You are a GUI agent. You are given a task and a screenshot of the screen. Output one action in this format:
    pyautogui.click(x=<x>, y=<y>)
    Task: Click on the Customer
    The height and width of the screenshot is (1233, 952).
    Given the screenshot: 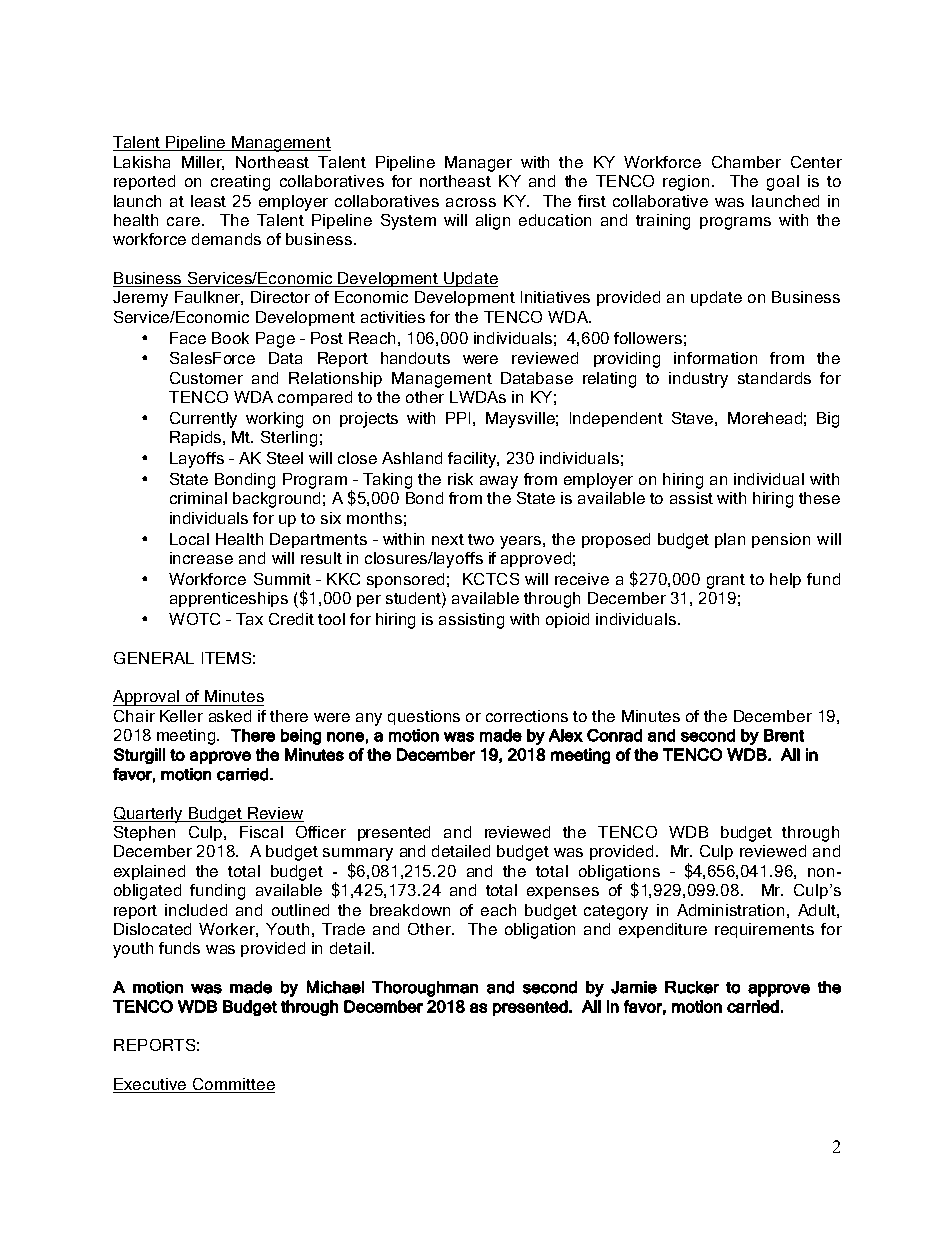 What is the action you would take?
    pyautogui.click(x=206, y=378)
